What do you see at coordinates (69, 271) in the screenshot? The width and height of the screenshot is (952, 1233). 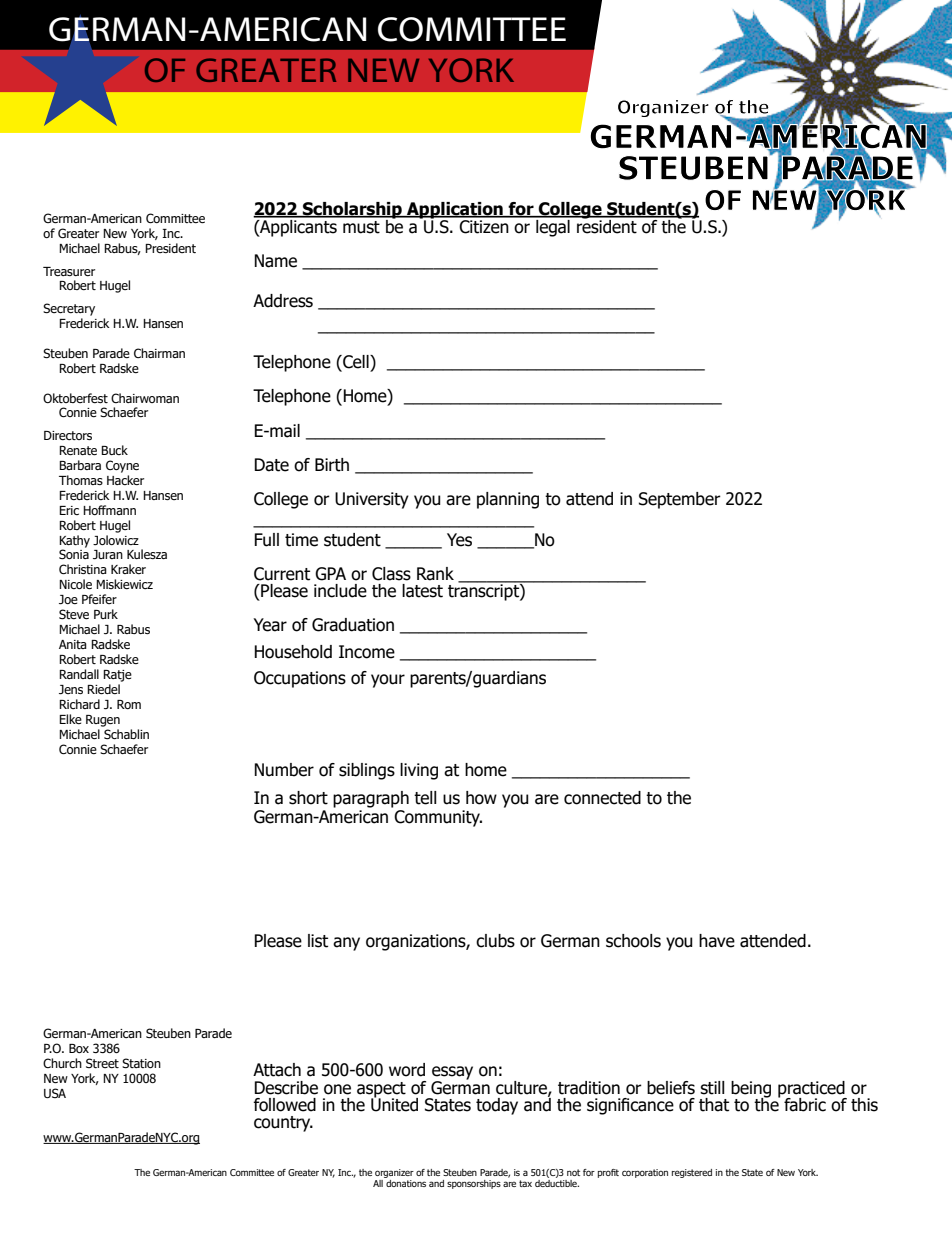 I see `Treasurer` at bounding box center [69, 271].
